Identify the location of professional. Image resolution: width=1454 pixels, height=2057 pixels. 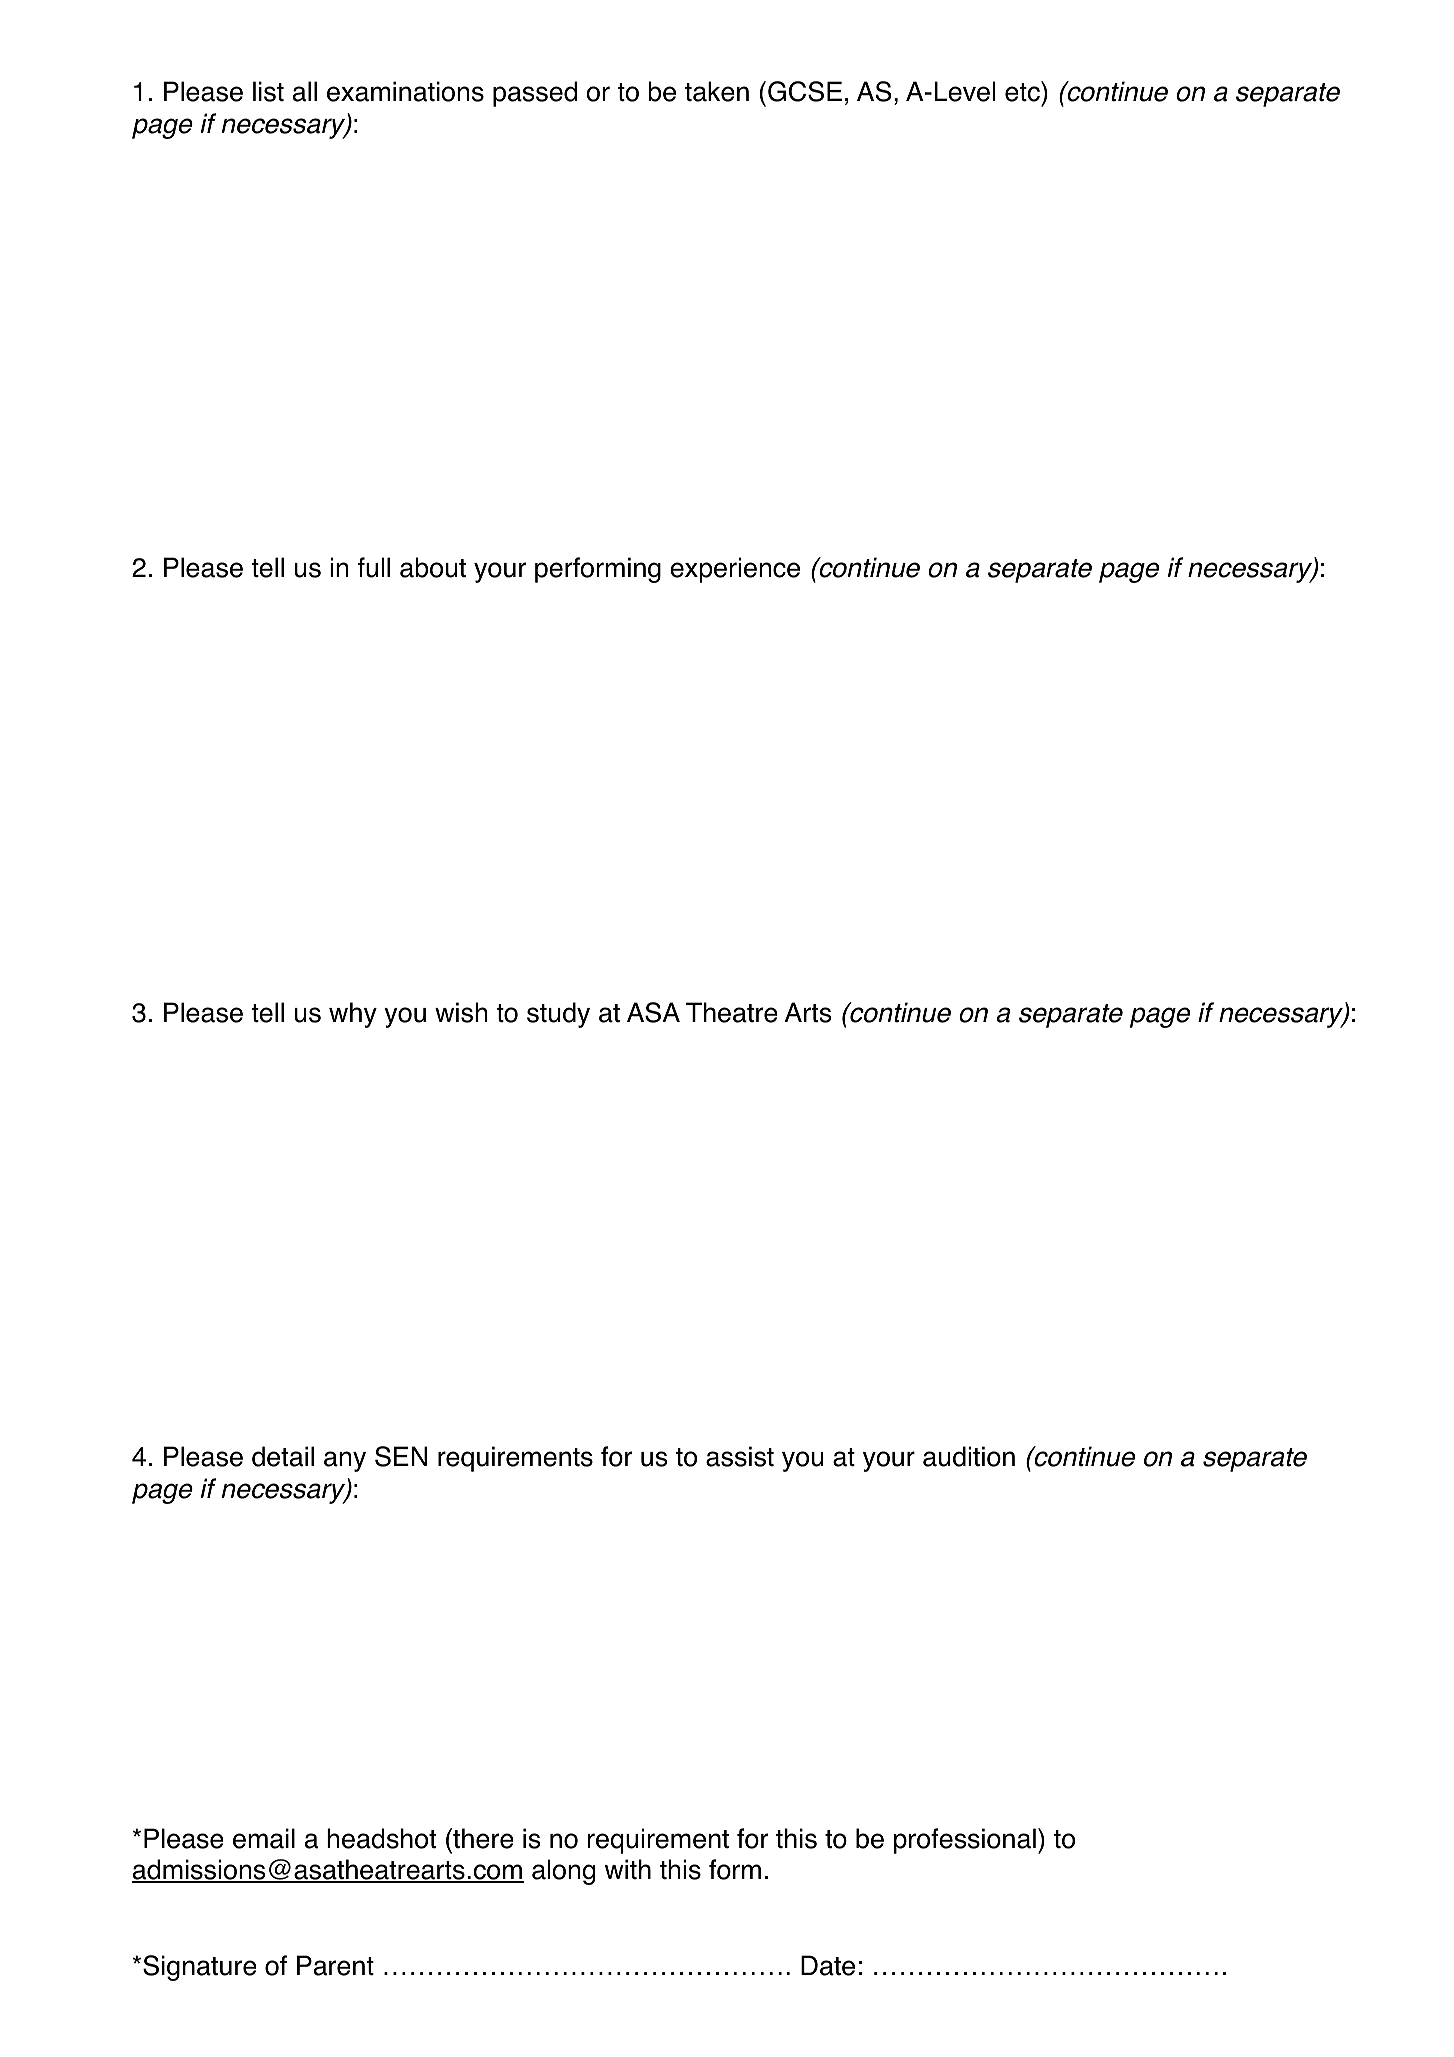
(965, 1841).
